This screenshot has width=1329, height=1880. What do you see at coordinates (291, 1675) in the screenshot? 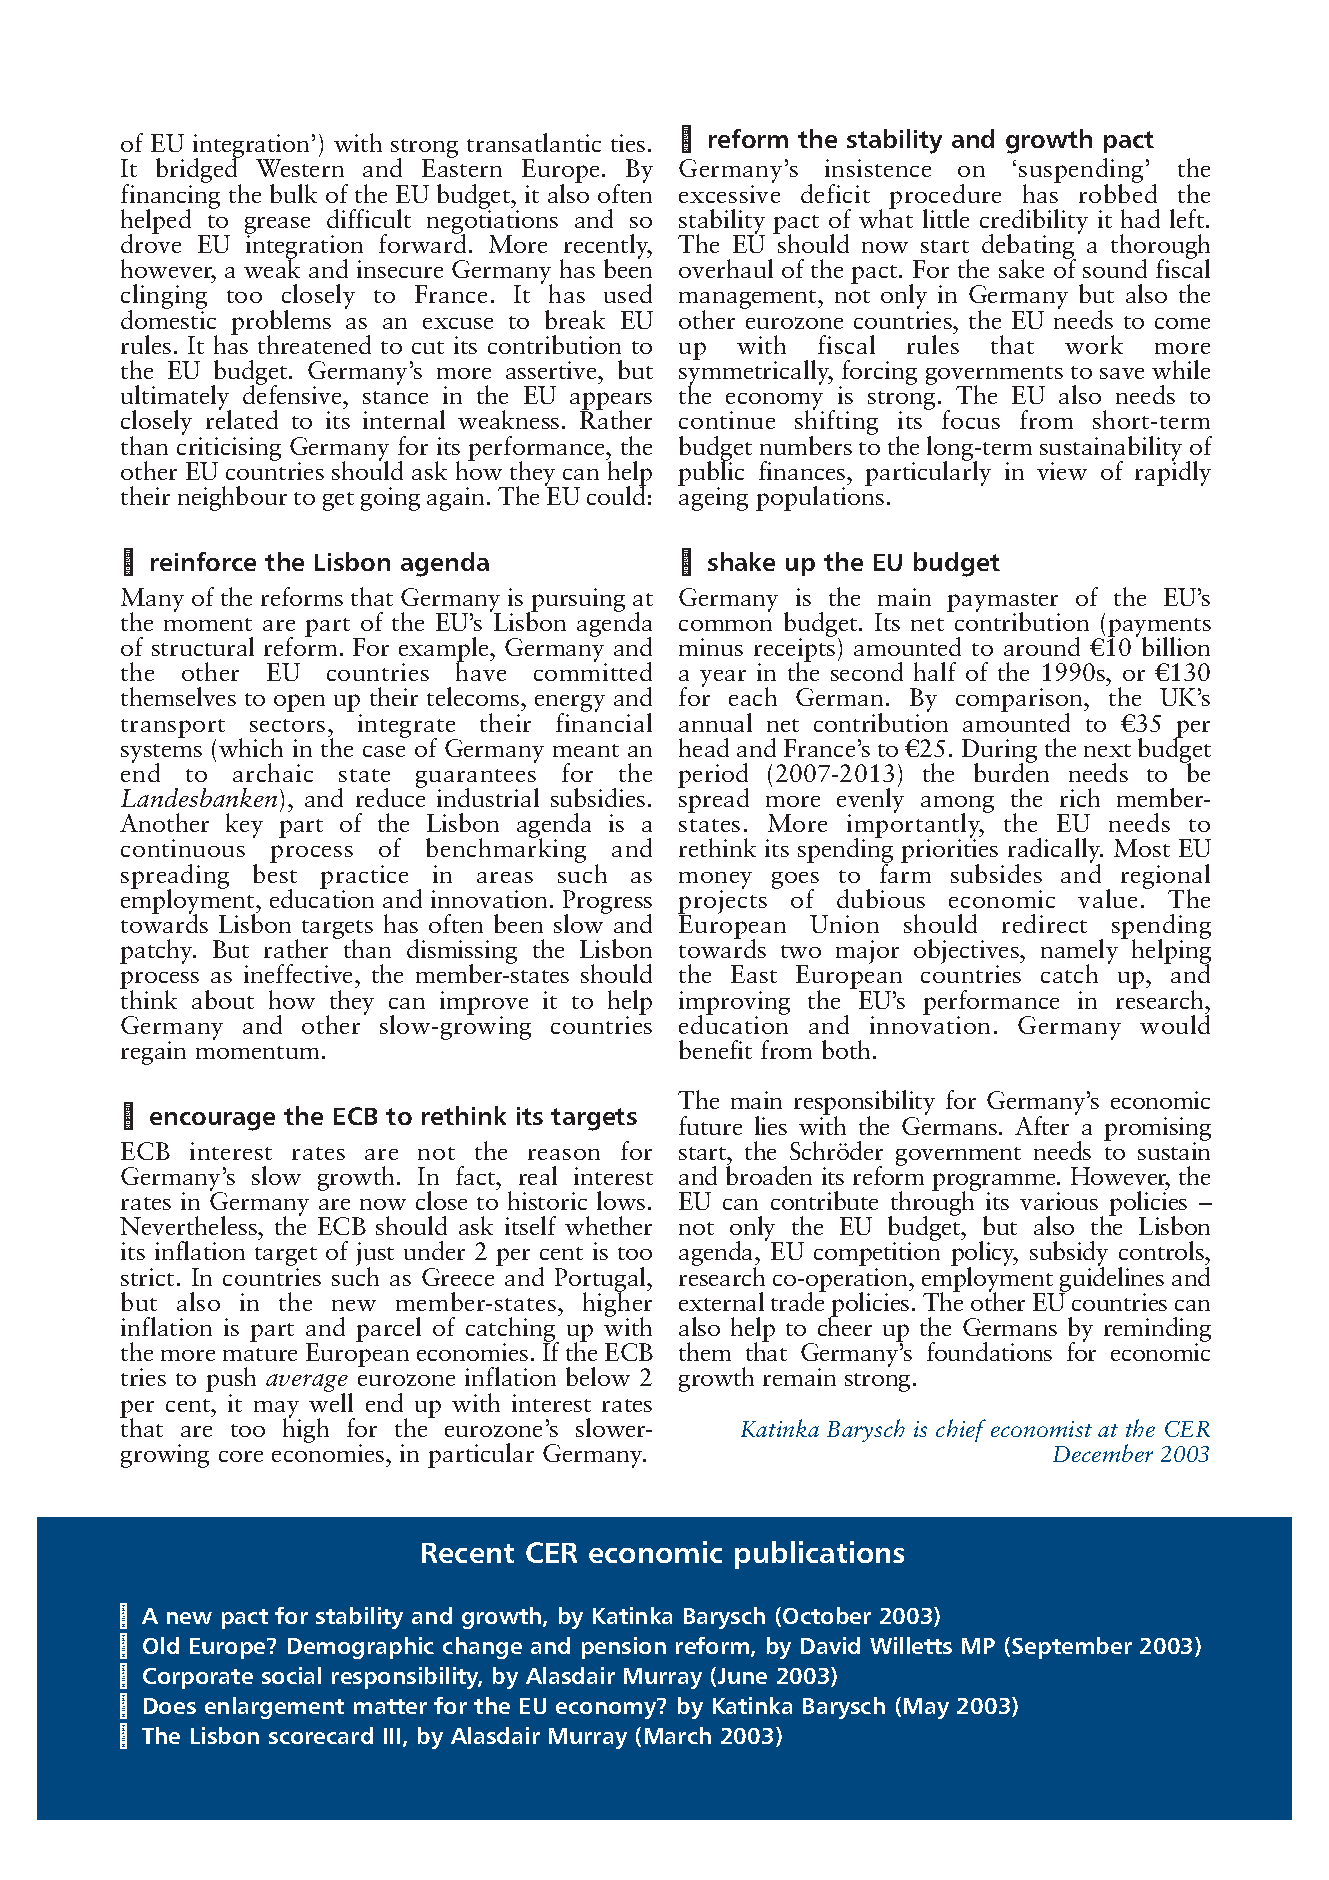
I see `social` at bounding box center [291, 1675].
